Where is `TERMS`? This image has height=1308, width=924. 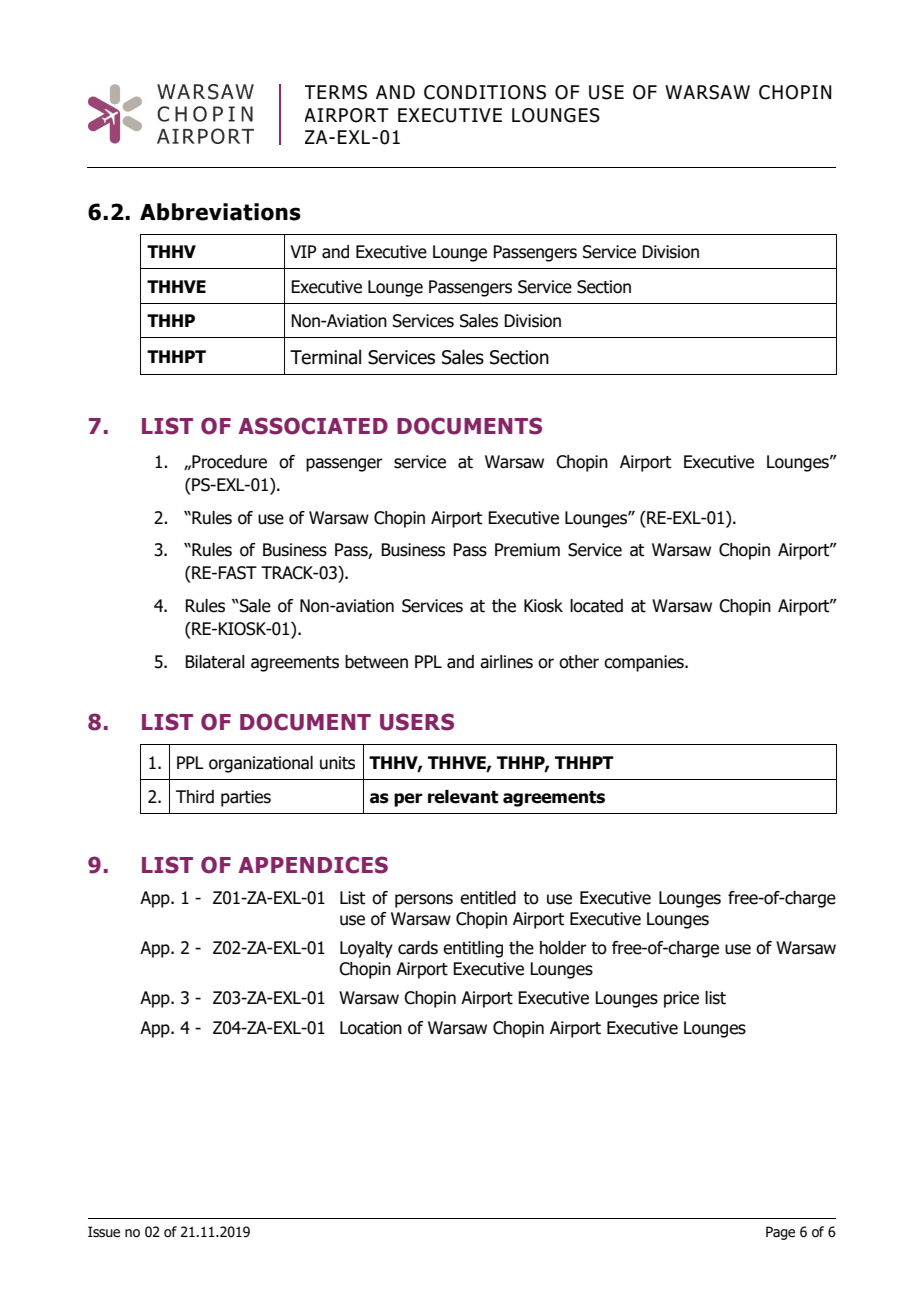
TERMS is located at coordinates (336, 92).
